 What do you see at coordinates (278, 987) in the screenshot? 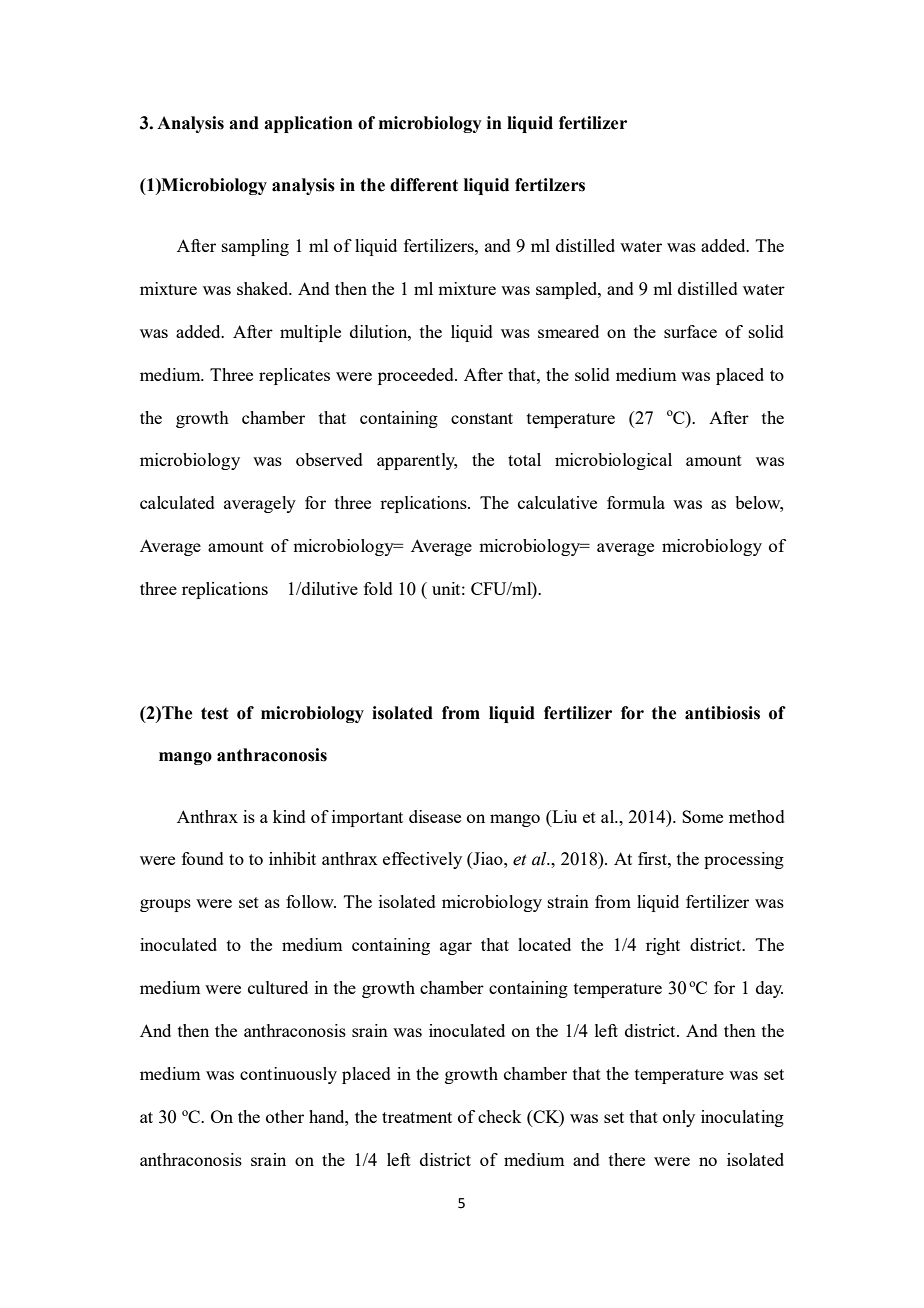
I see `cultured` at bounding box center [278, 987].
